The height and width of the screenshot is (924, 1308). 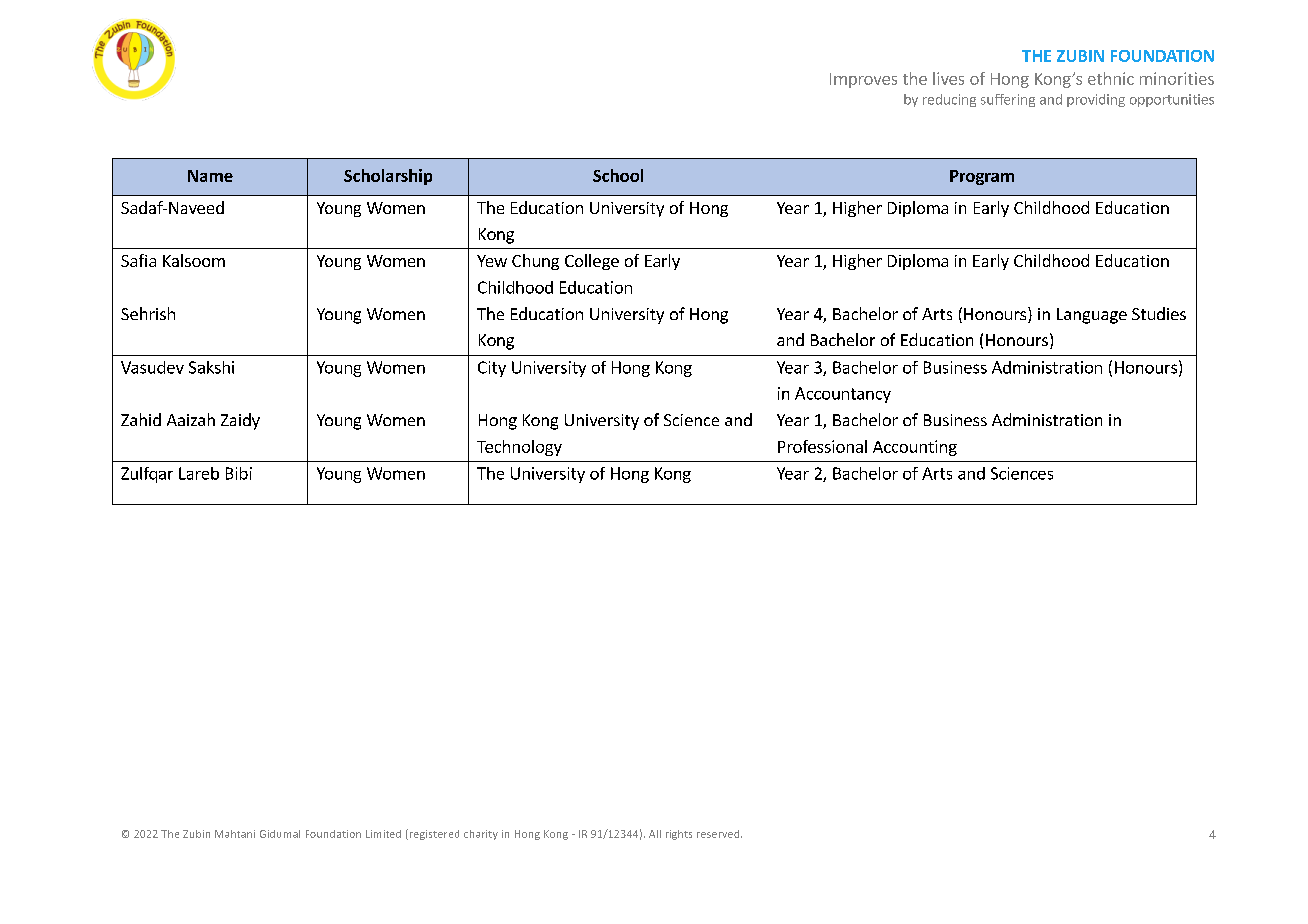 I want to click on providing, so click(x=1096, y=100).
